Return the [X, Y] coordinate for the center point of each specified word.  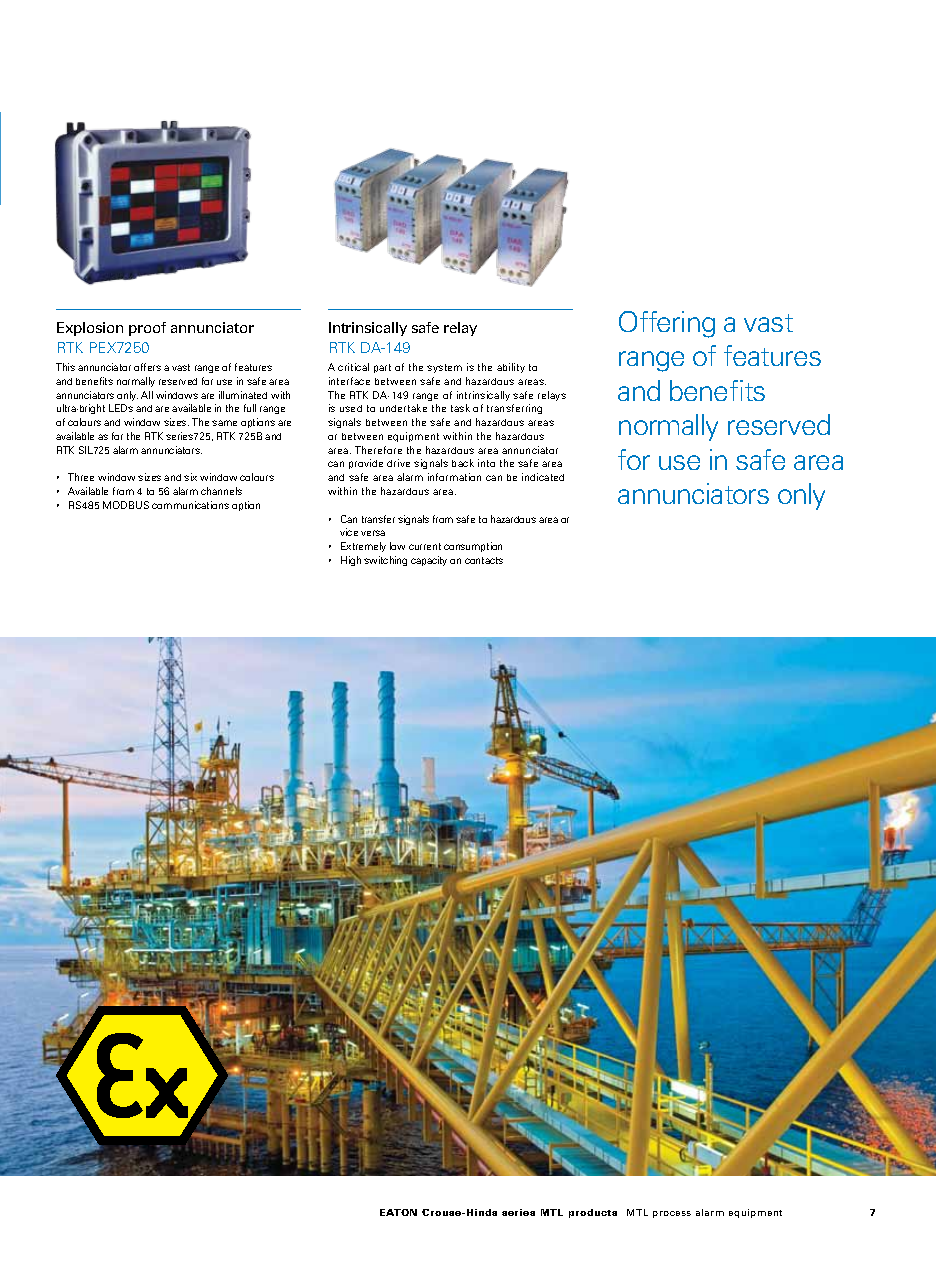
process [672, 1214]
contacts [484, 560]
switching [385, 561]
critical [353, 367]
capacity [429, 561]
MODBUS [126, 505]
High [351, 561]
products [593, 1213]
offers [147, 367]
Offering [667, 324]
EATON [398, 1212]
